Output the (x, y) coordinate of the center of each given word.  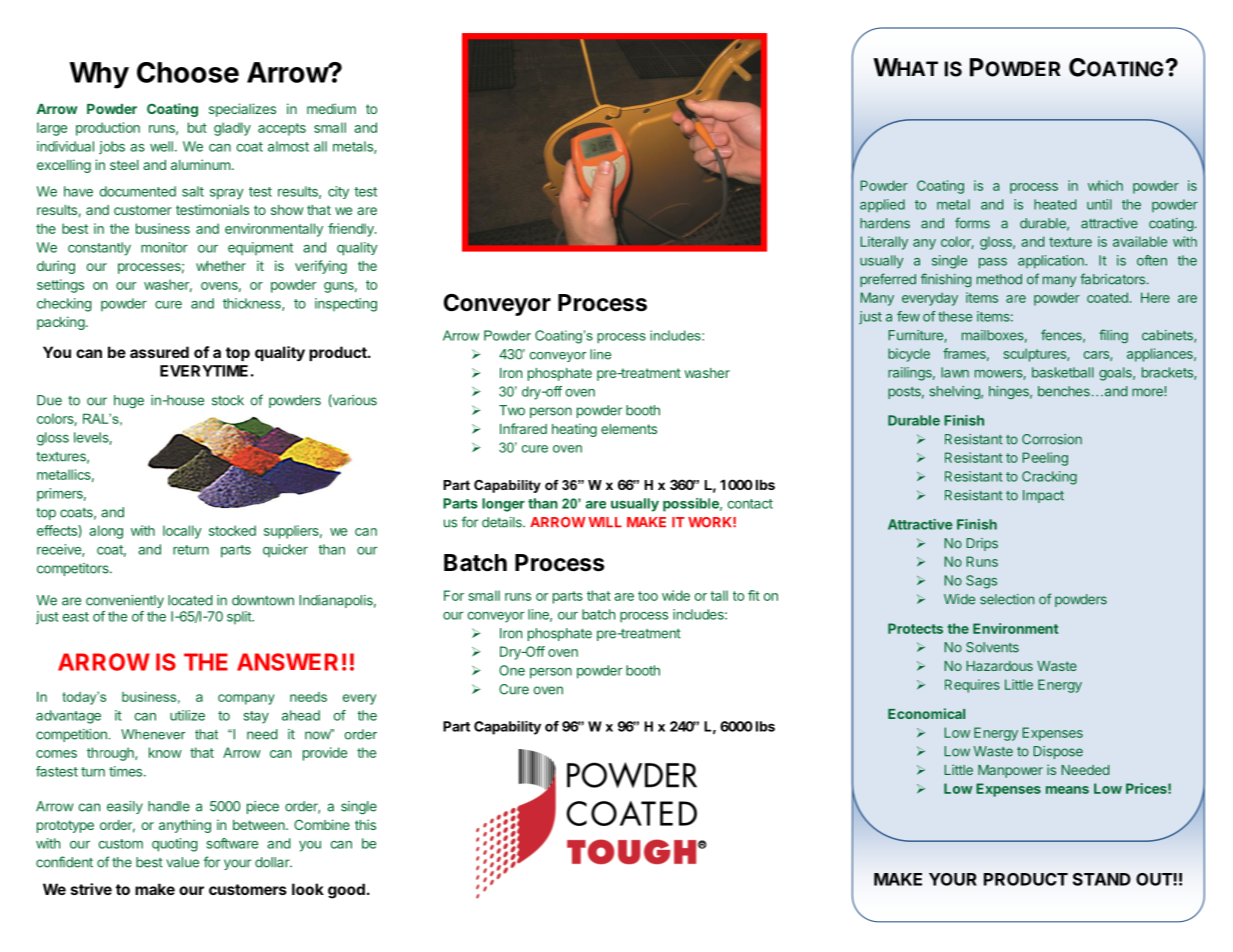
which (1105, 185)
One (512, 670)
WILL (605, 522)
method (999, 279)
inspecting (346, 305)
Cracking (1049, 478)
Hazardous (1000, 666)
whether (221, 266)
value (182, 862)
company (246, 699)
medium (331, 108)
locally (182, 532)
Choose (188, 72)
